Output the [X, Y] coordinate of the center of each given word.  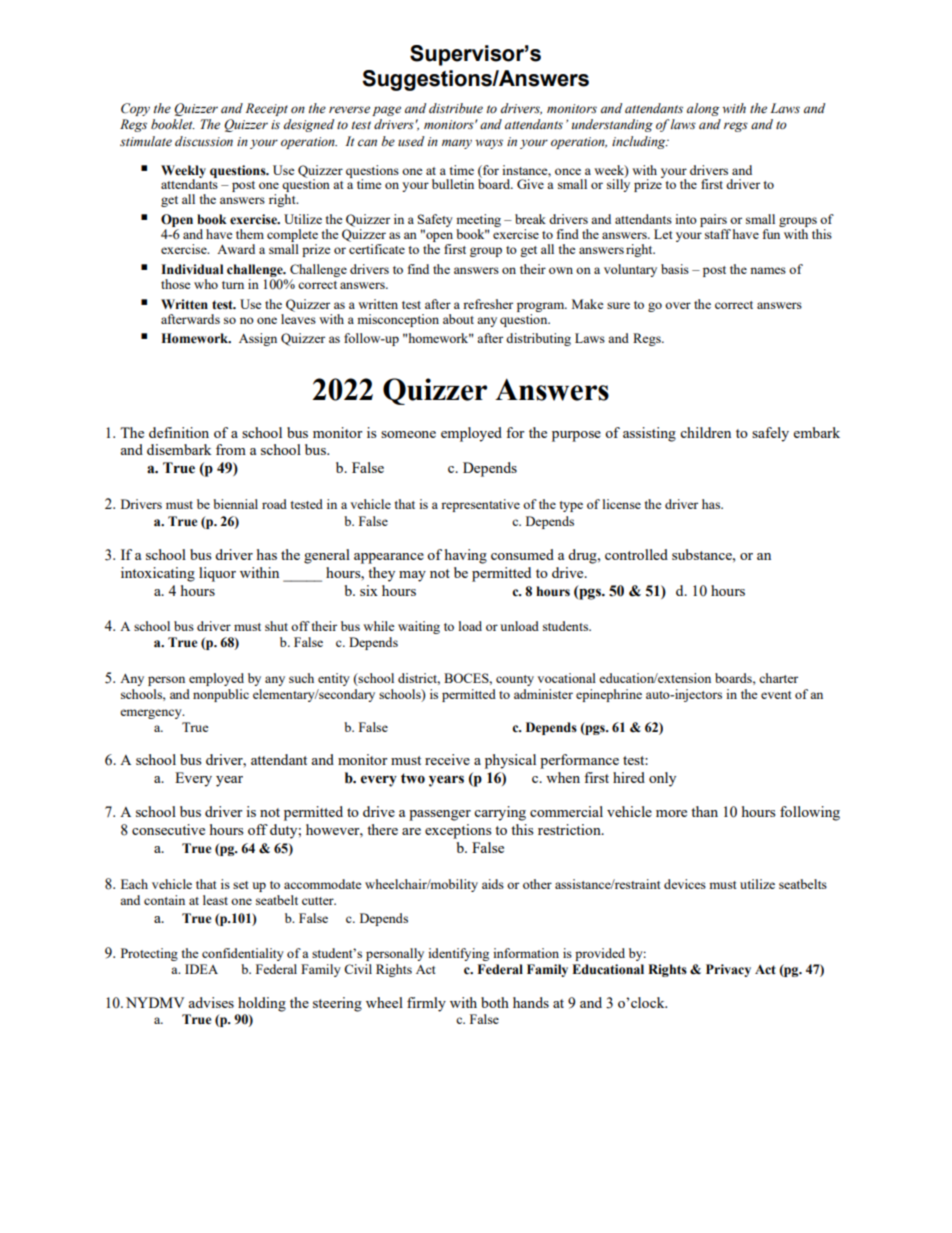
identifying [458, 954]
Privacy [728, 970]
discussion [204, 141]
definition [179, 432]
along [703, 109]
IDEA [201, 969]
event [776, 695]
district [419, 679]
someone [408, 434]
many [457, 144]
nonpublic [221, 695]
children [705, 432]
